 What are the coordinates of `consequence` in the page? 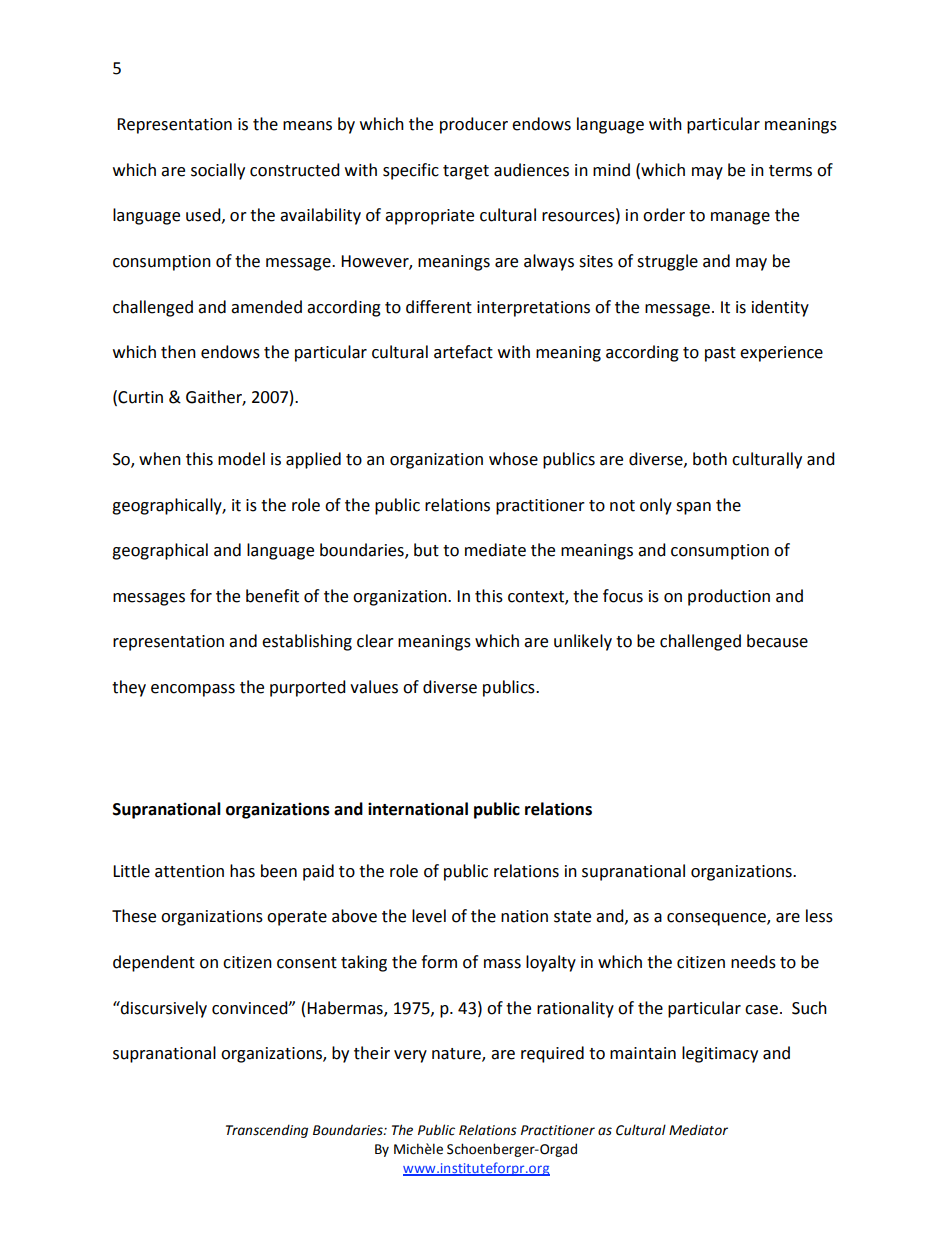 It's located at (717, 919).
